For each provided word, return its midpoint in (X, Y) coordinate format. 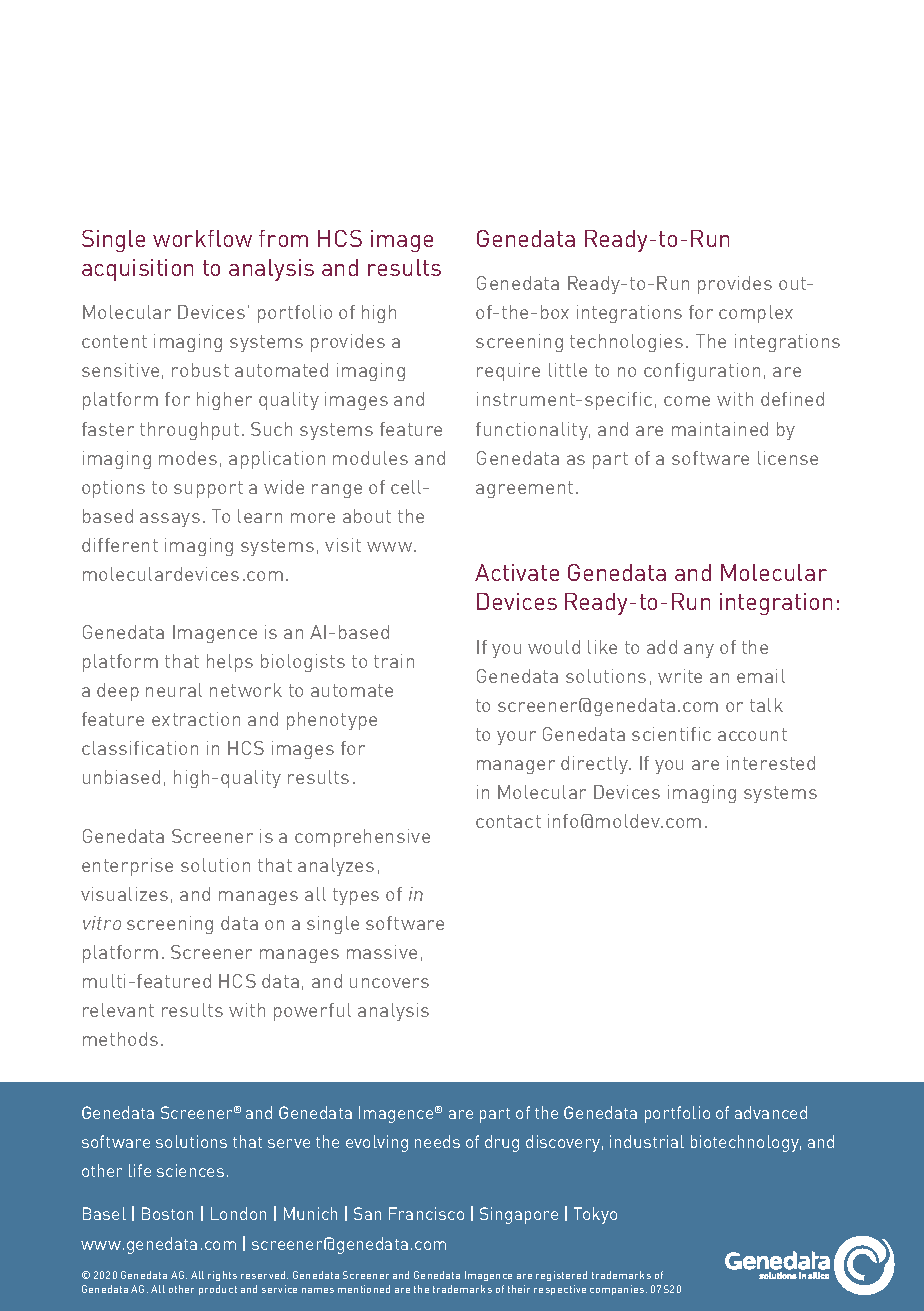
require (508, 372)
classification (140, 748)
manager (516, 767)
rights (222, 1276)
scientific (671, 734)
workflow (202, 238)
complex (756, 314)
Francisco (426, 1213)
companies (618, 1290)
